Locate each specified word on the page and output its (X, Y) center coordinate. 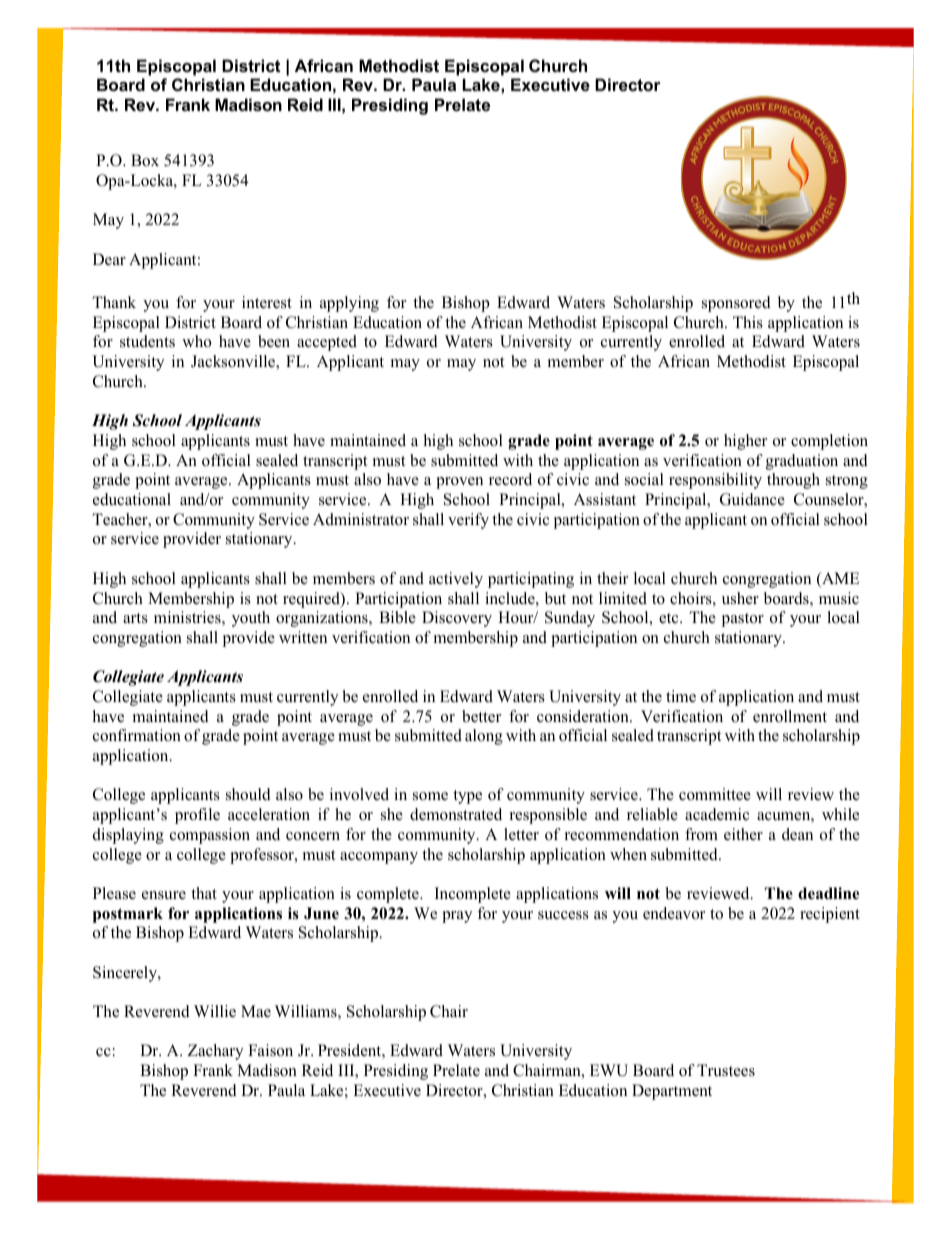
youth (251, 619)
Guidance (752, 499)
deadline (828, 893)
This (748, 322)
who (196, 341)
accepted (327, 343)
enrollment (790, 716)
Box (145, 160)
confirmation (137, 735)
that (204, 893)
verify (468, 521)
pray (457, 917)
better (481, 716)
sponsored (736, 304)
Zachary (215, 1052)
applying (349, 304)
